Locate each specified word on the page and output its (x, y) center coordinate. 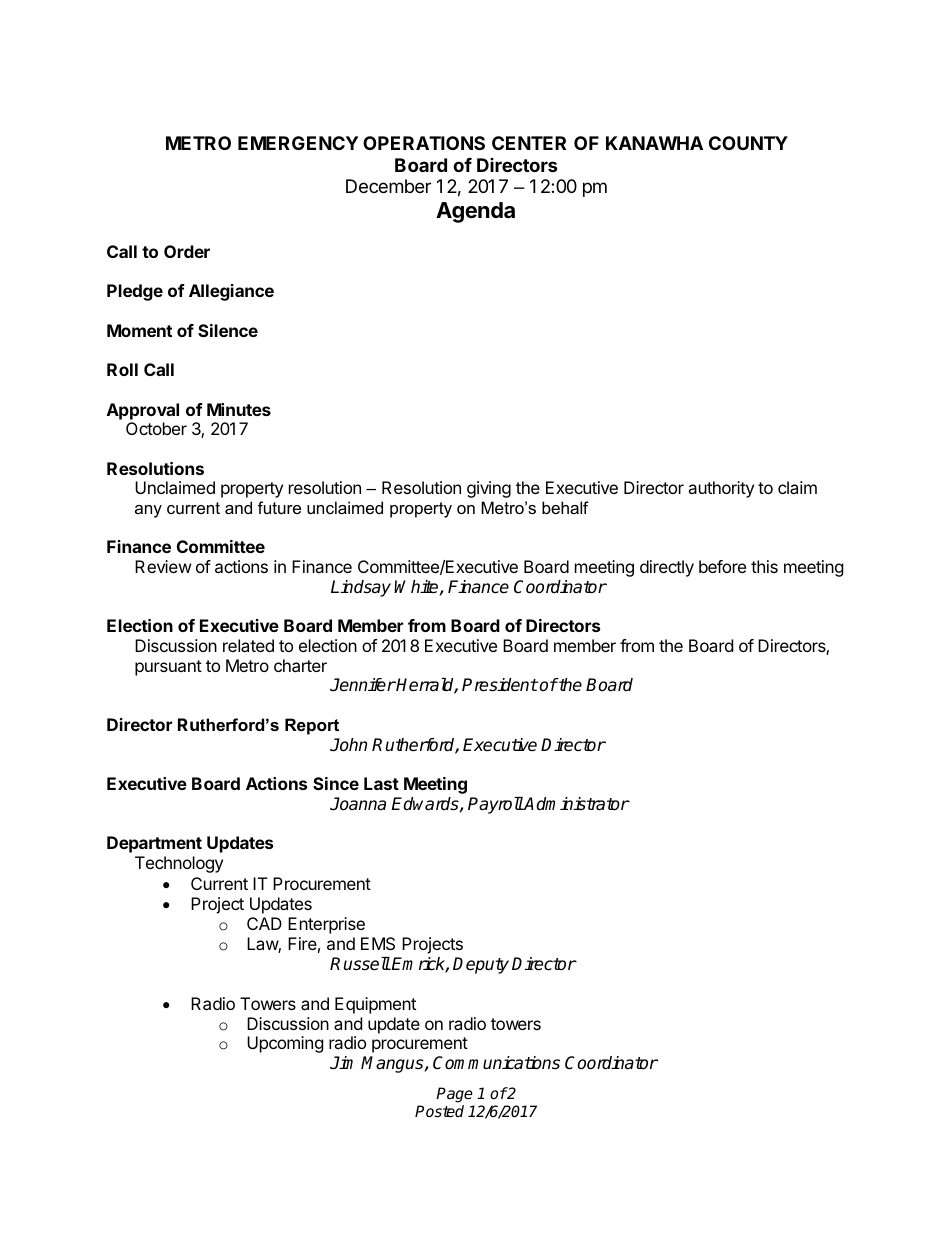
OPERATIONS (424, 143)
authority (721, 489)
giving (489, 489)
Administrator (576, 804)
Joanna (358, 804)
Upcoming (285, 1044)
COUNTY (748, 143)
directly (667, 568)
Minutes (239, 409)
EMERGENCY (298, 143)
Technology (179, 864)
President (500, 685)
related (248, 645)
